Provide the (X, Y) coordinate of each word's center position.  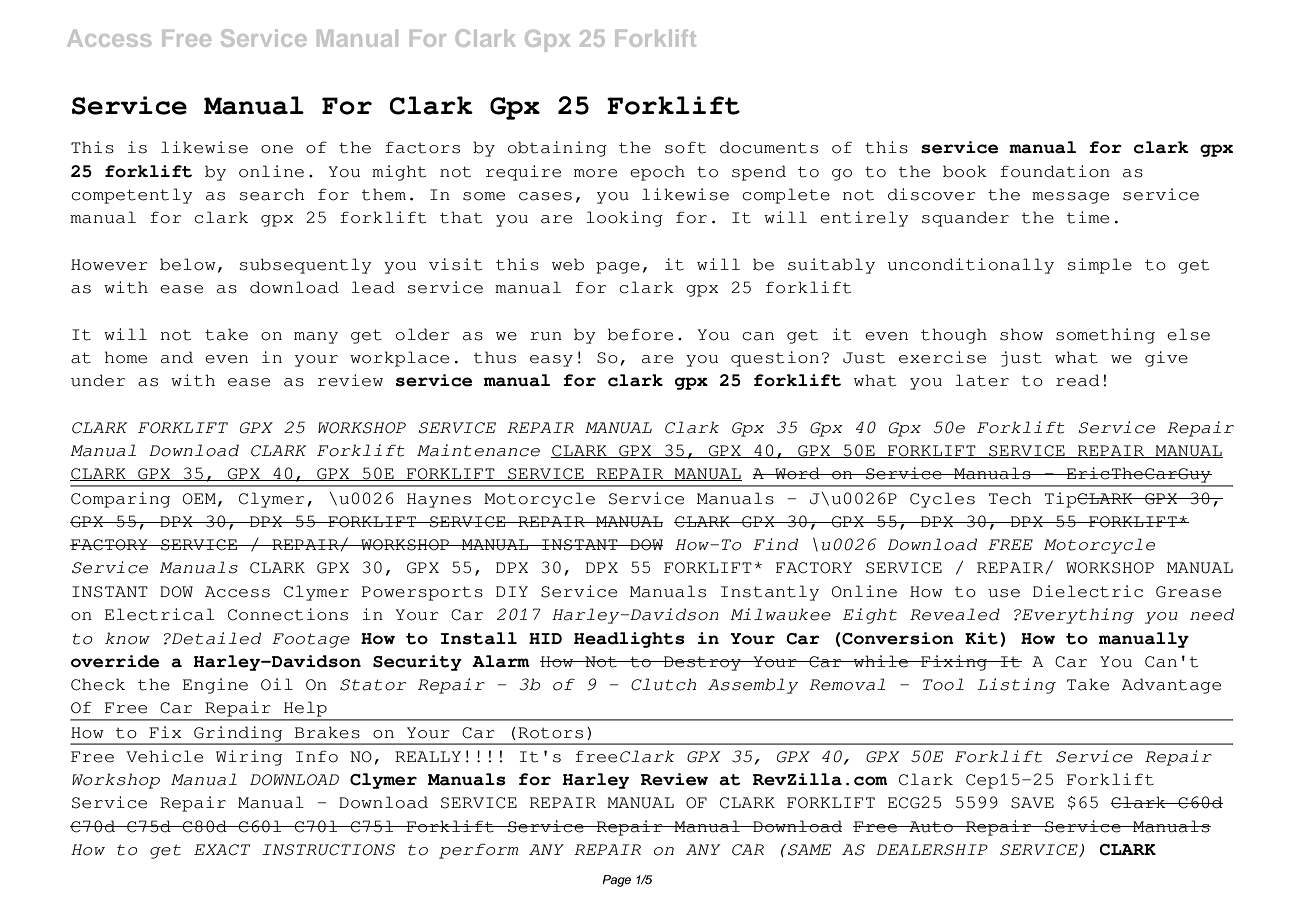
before (640, 334)
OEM (199, 499)
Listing (1016, 686)
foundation (1055, 171)
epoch (657, 173)
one (277, 149)
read (1077, 380)
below (188, 264)
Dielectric (1088, 591)
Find (775, 544)
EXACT (222, 850)
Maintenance (478, 450)
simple (1099, 266)
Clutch (663, 684)
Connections (288, 614)
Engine (215, 686)
